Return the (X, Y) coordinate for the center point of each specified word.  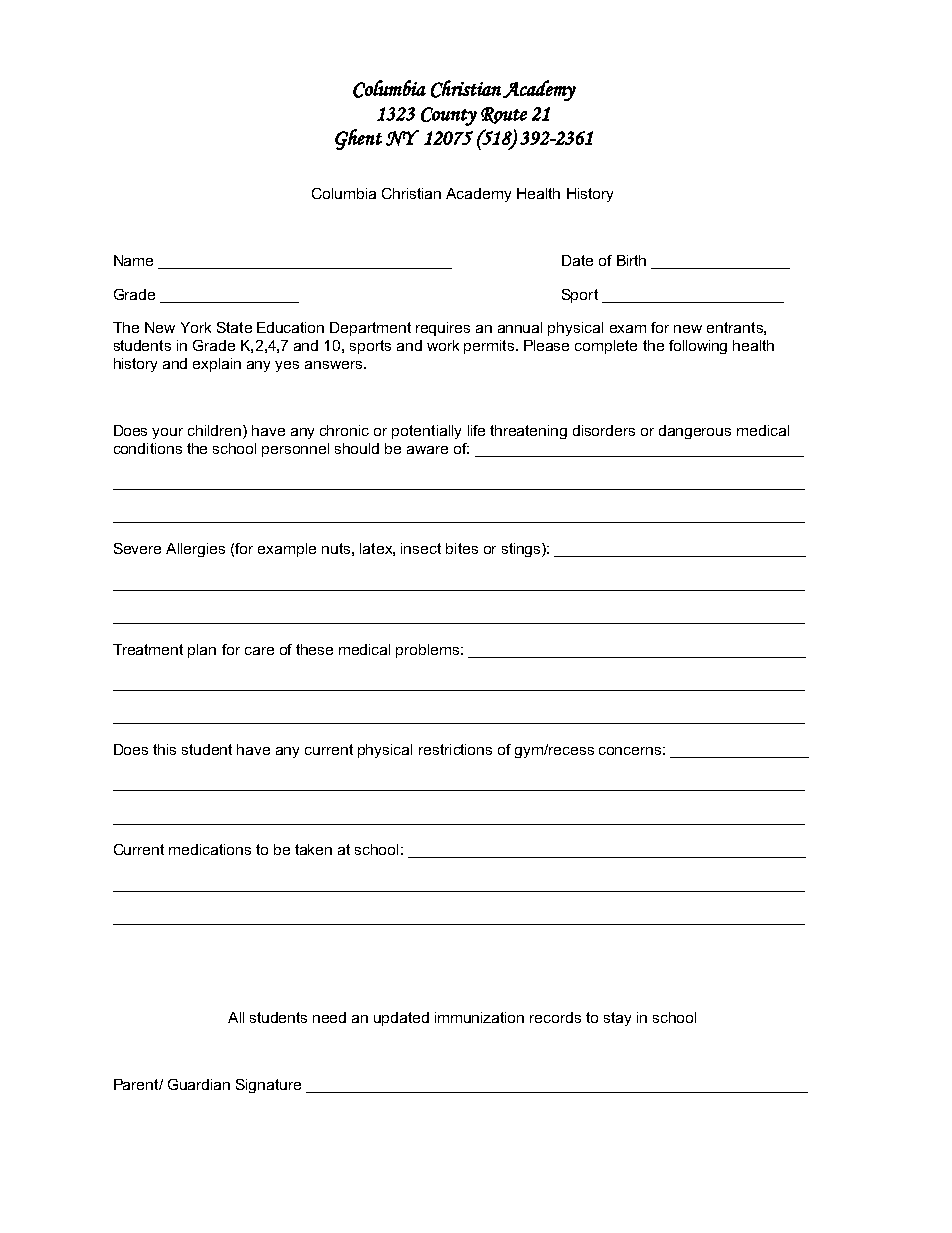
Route (504, 115)
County (449, 116)
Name (133, 260)
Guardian (199, 1084)
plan (202, 651)
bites (462, 548)
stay (617, 1019)
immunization (479, 1017)
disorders (604, 430)
